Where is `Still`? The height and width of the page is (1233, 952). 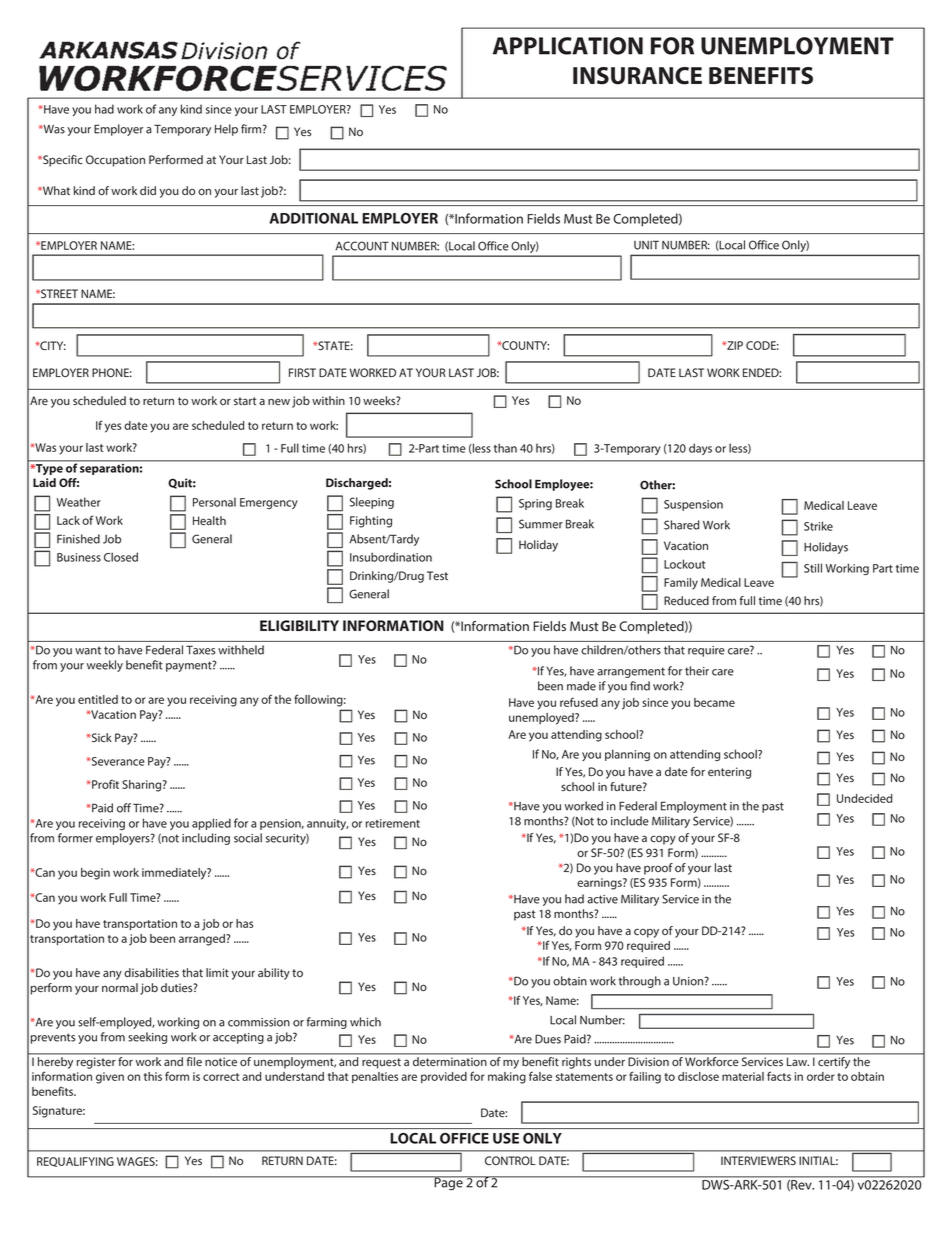
Still is located at coordinates (813, 568).
